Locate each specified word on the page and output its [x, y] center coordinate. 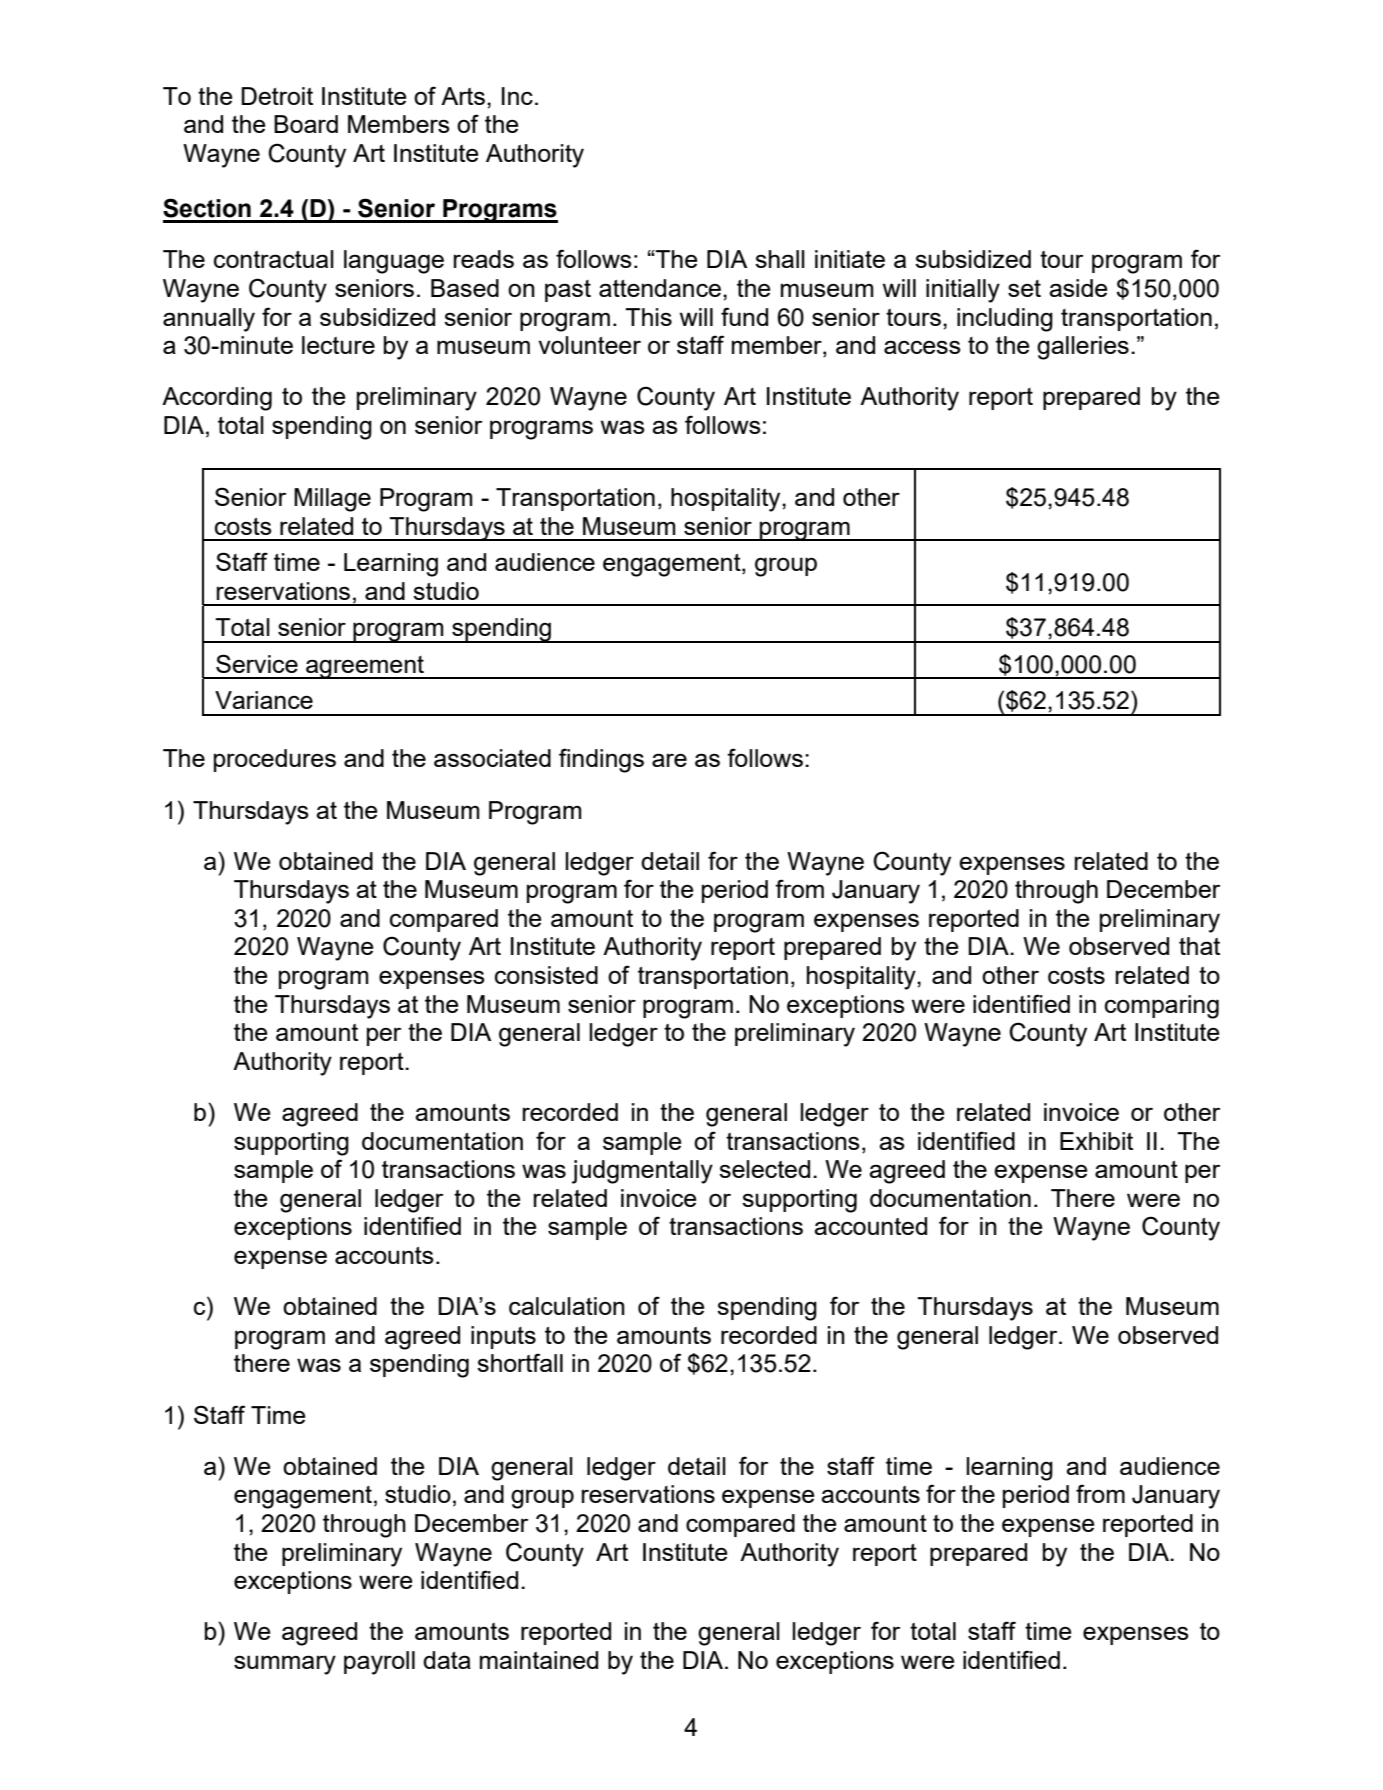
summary [285, 1665]
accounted [870, 1226]
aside [1078, 288]
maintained [539, 1660]
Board [306, 124]
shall [780, 259]
